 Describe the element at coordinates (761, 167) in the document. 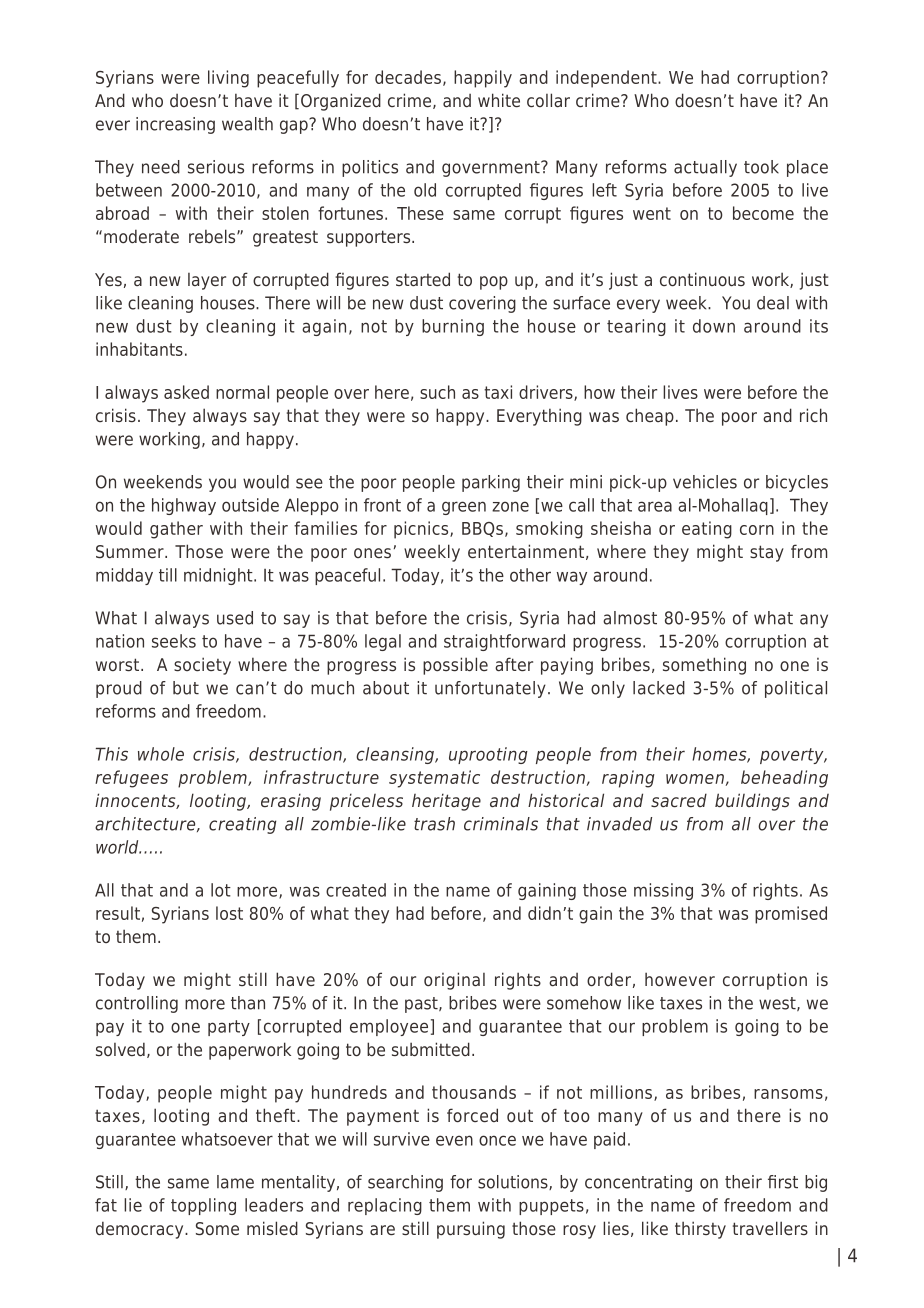

I see `took` at that location.
